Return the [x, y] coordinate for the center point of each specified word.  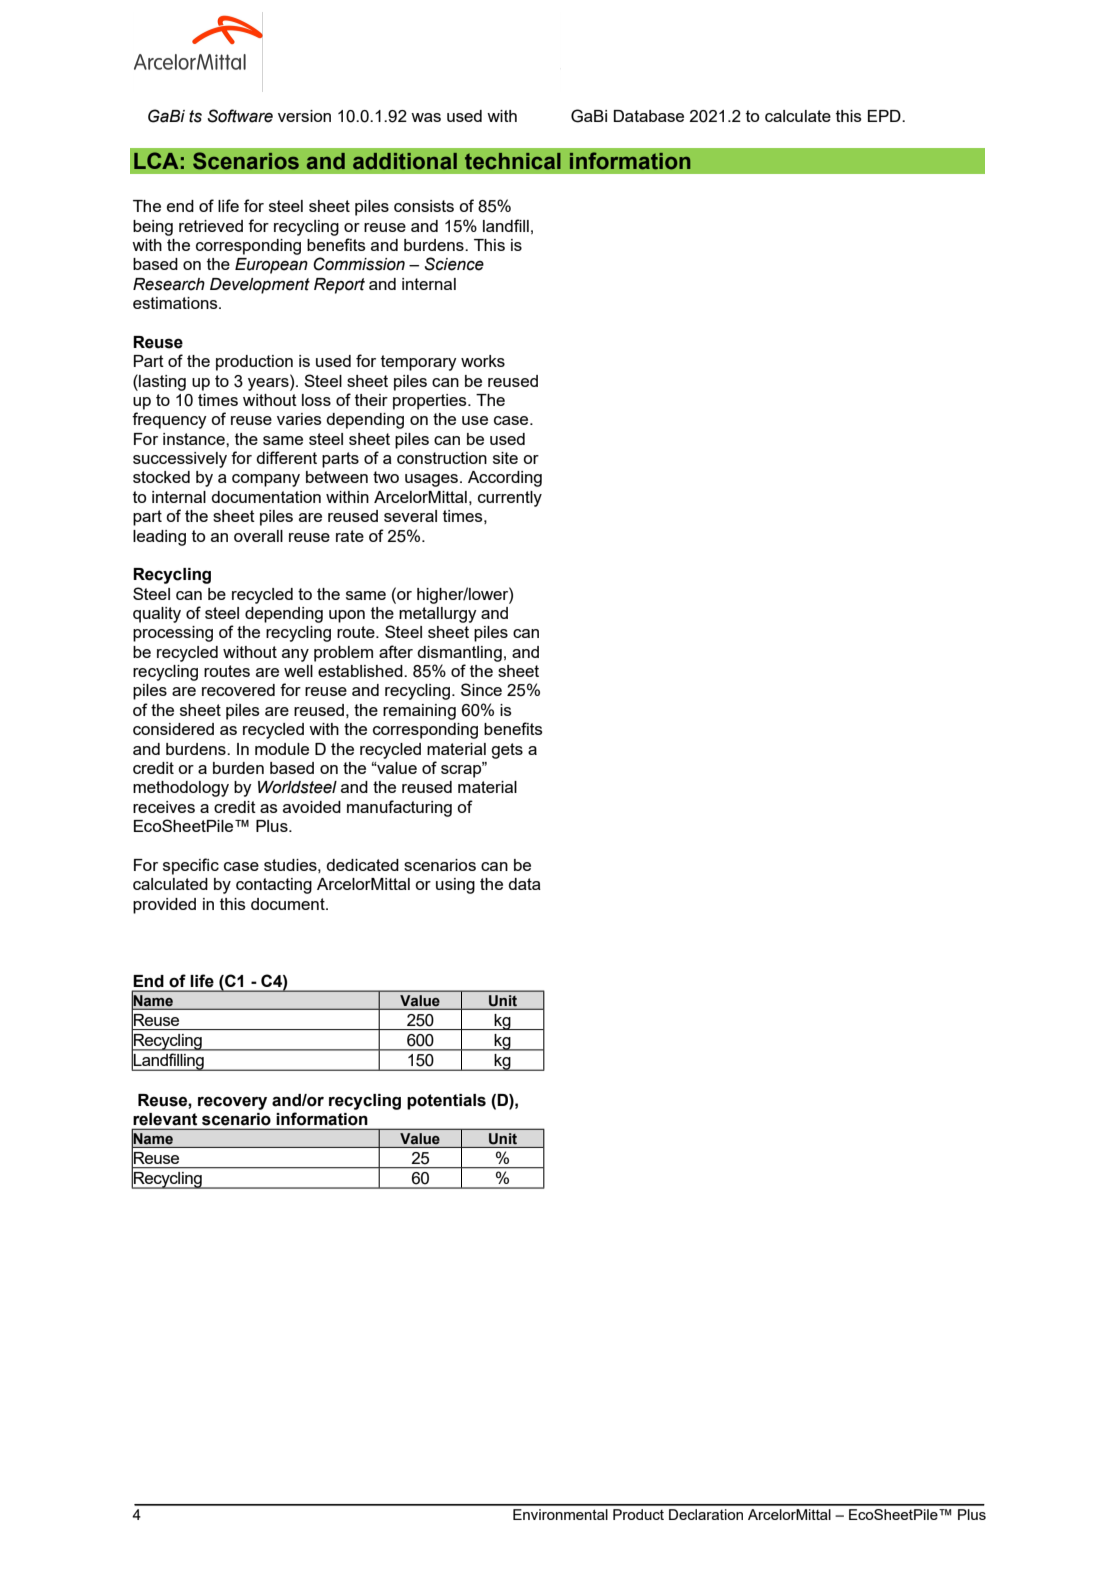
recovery [232, 1103]
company [266, 480]
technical [513, 161]
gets [507, 751]
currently [510, 499]
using [455, 886]
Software [240, 116]
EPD [885, 116]
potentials [446, 1102]
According [505, 479]
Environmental [560, 1514]
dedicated [362, 865]
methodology [181, 789]
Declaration [706, 1514]
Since [481, 689]
